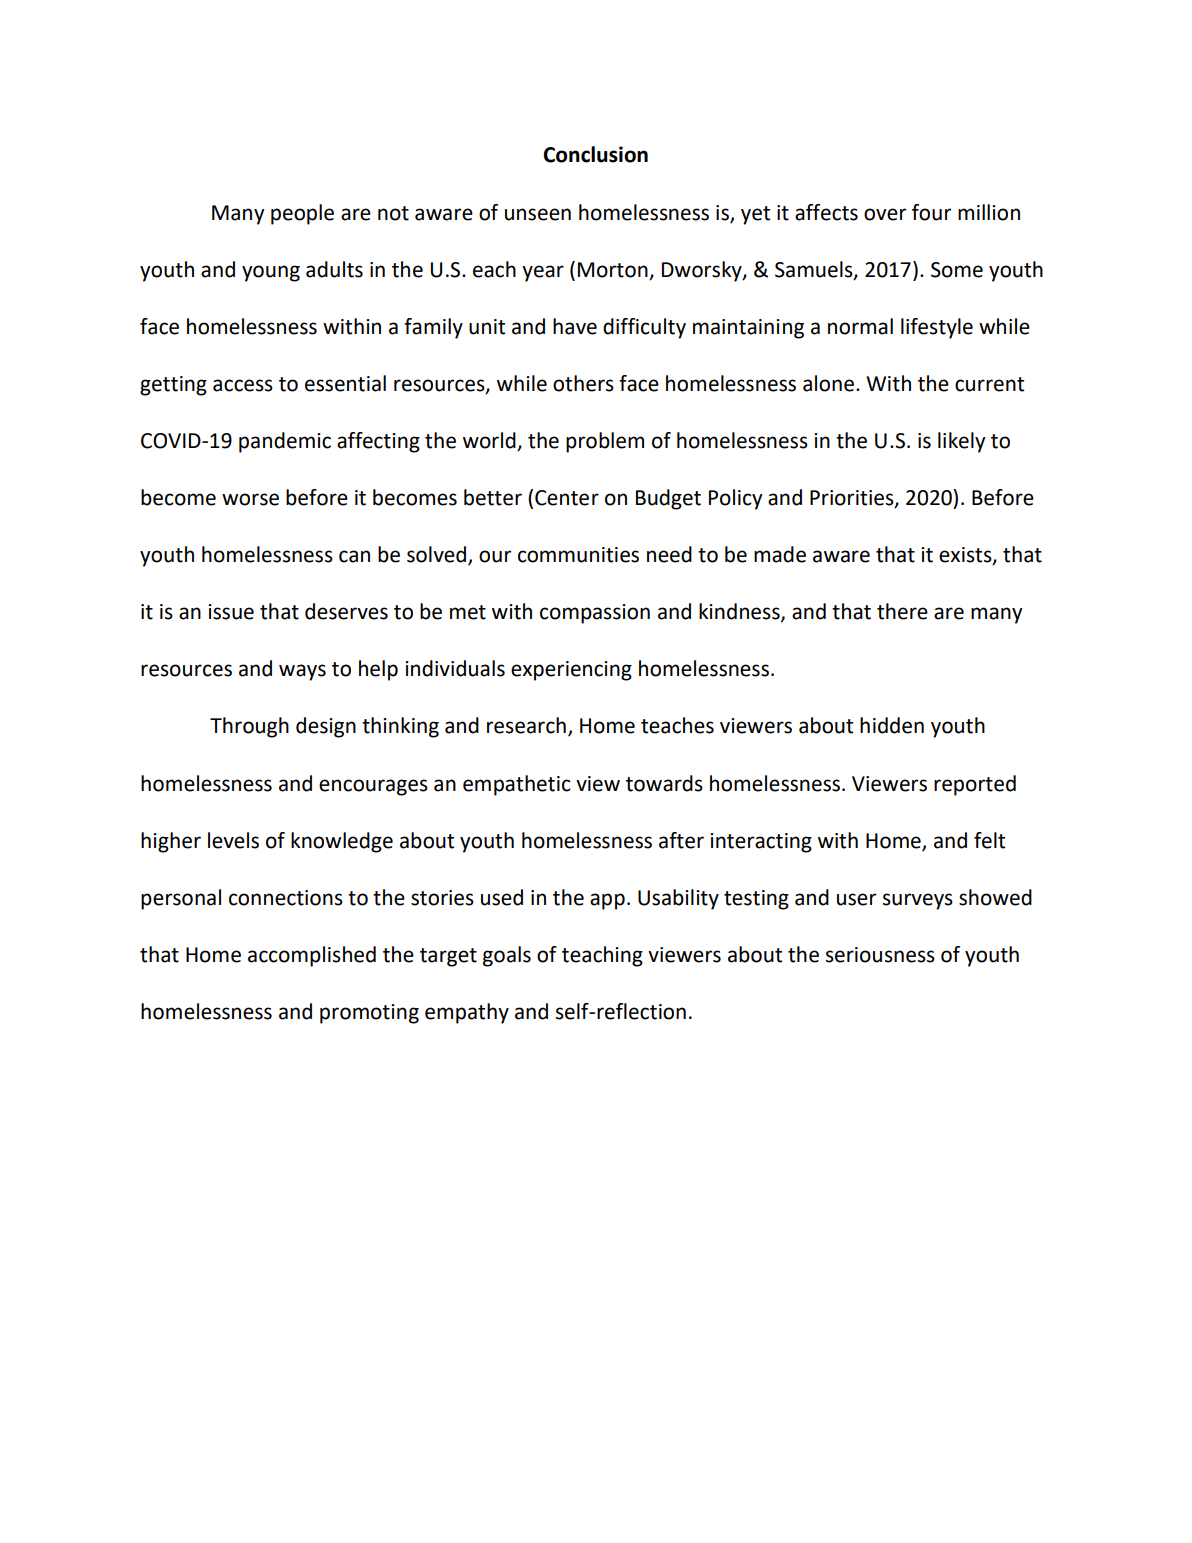  Describe the element at coordinates (885, 214) in the screenshot. I see `over` at that location.
